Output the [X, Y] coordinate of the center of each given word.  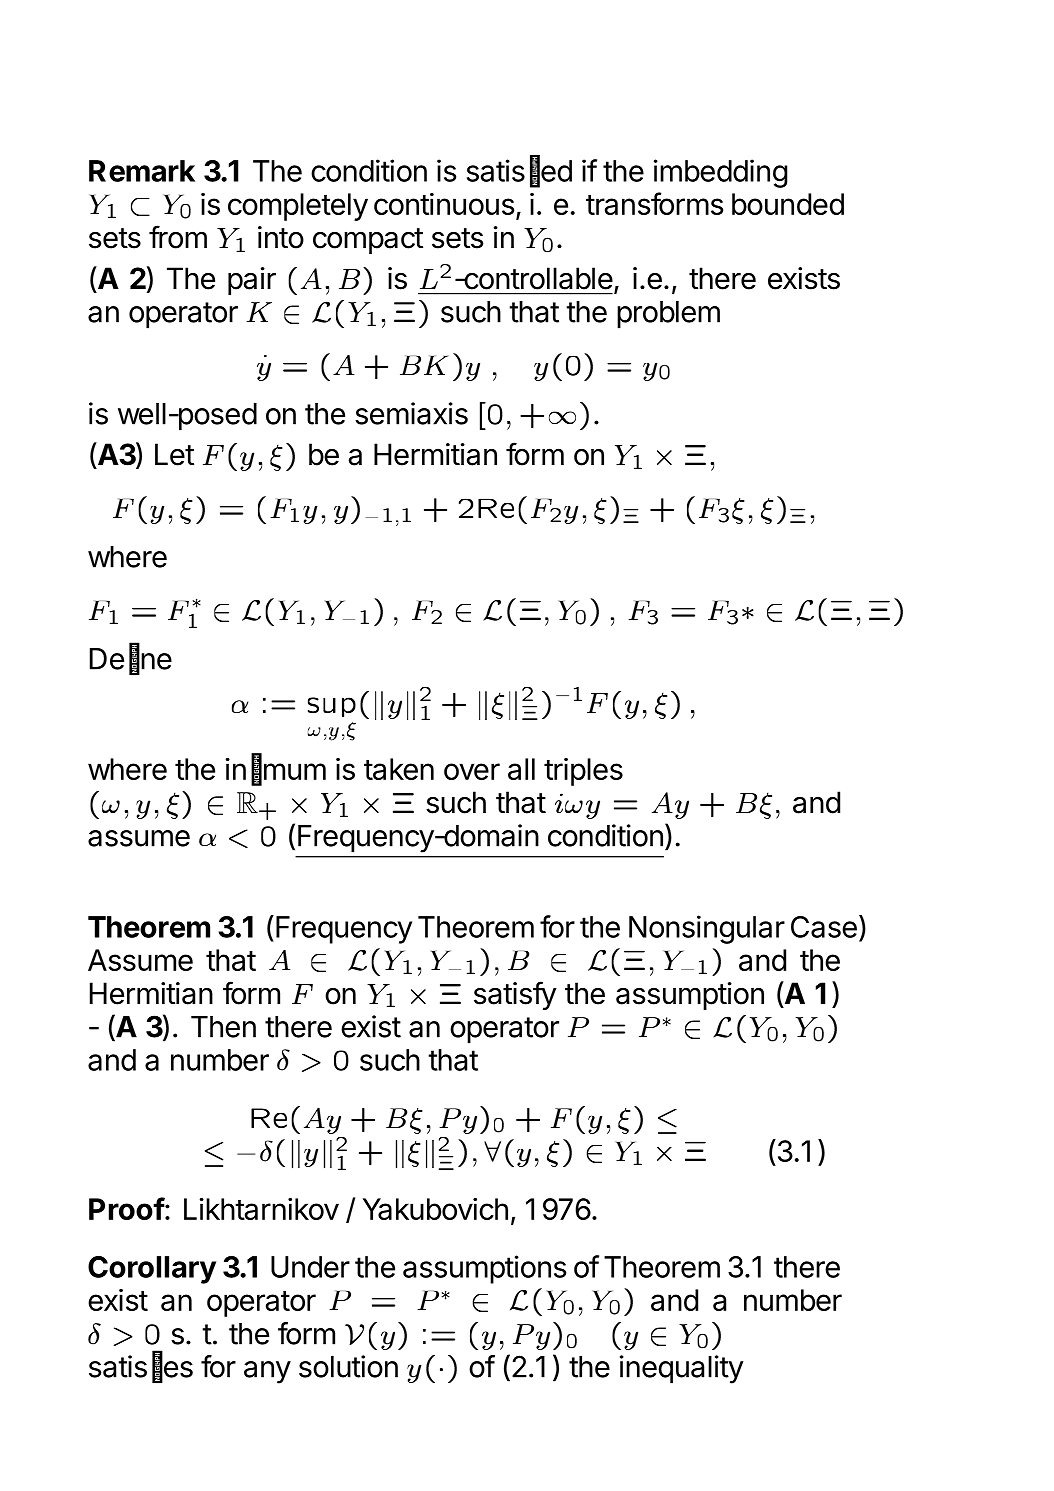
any [267, 1372]
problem [668, 315]
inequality [682, 1369]
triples [583, 772]
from [178, 237]
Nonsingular [707, 929]
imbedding [721, 173]
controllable [537, 278]
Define [131, 659]
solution [348, 1366]
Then [223, 1027]
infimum [276, 769]
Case [824, 927]
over [472, 771]
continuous [444, 204]
